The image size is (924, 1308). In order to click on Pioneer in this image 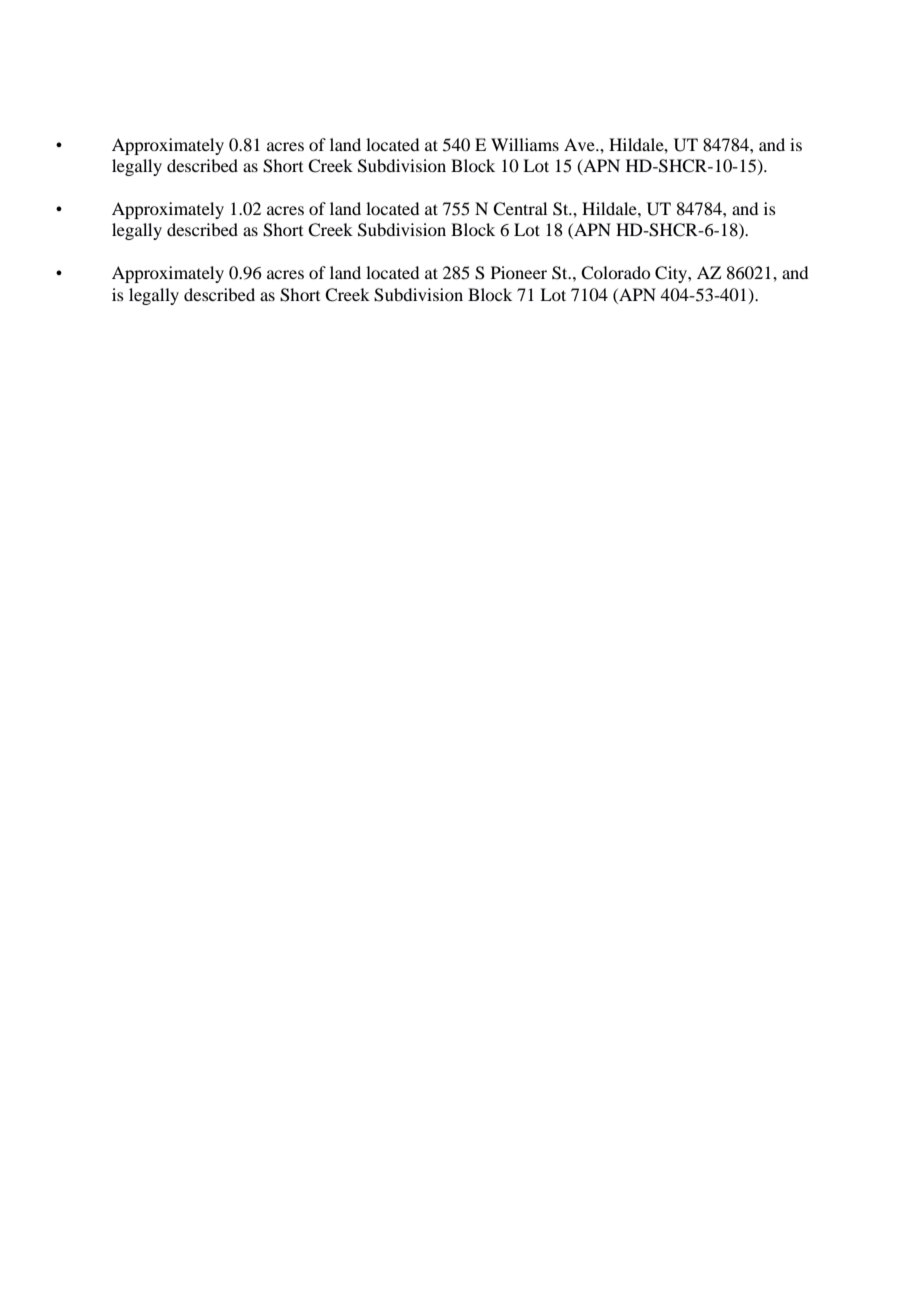, I will do `click(519, 272)`.
